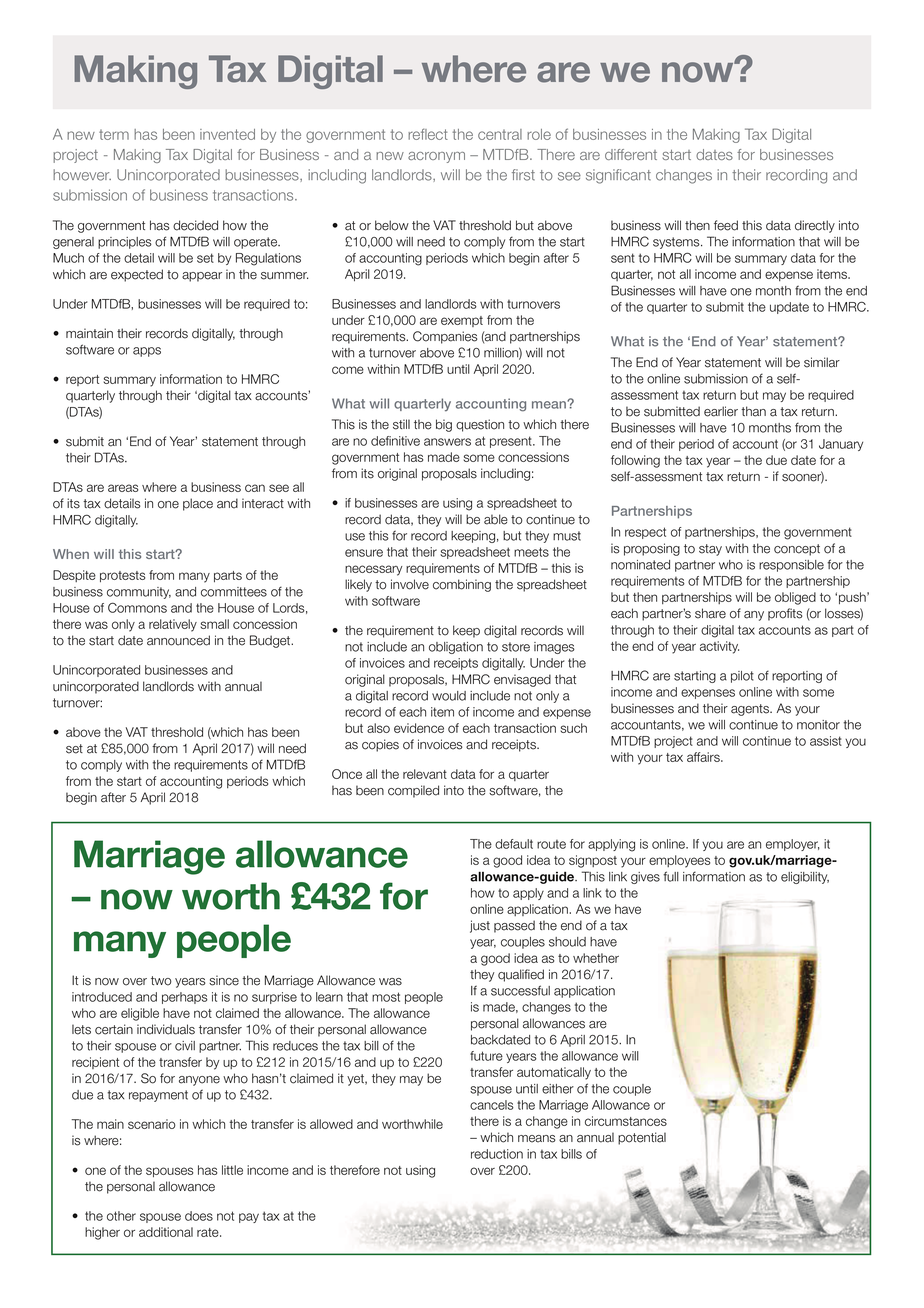  Describe the element at coordinates (642, 1138) in the screenshot. I see `potential` at that location.
